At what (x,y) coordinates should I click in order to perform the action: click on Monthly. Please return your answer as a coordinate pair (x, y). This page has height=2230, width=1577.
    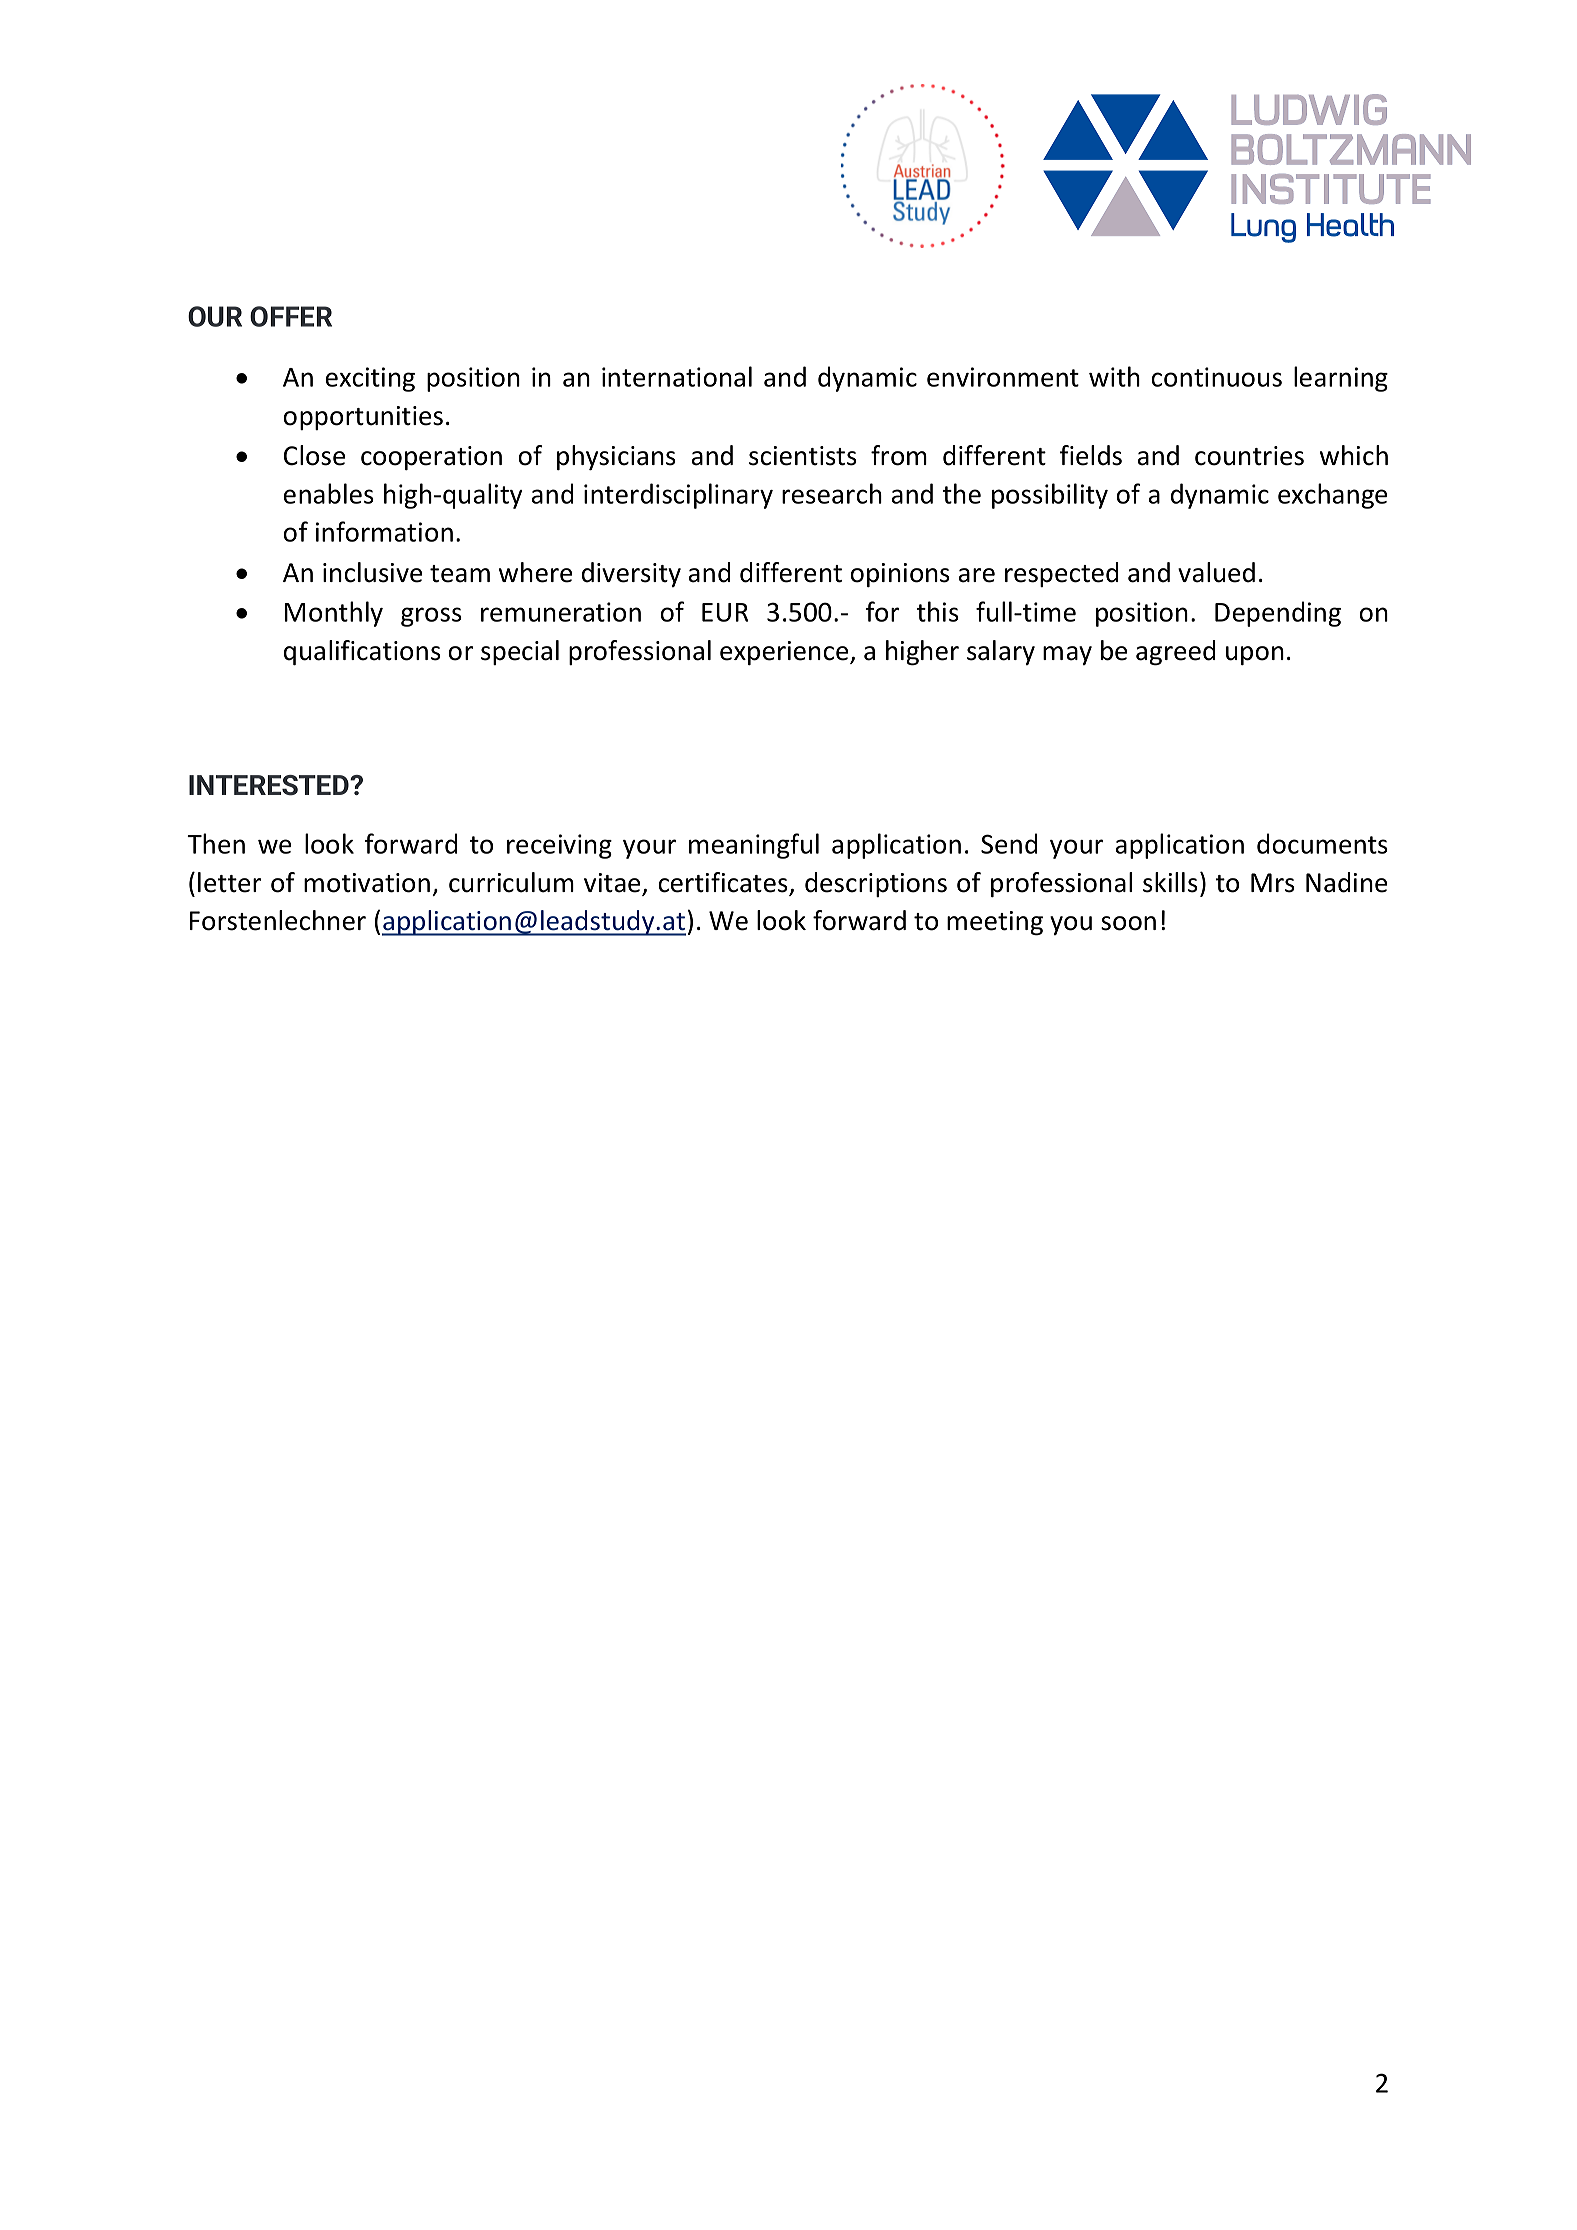
    Looking at the image, I should click on (334, 614).
